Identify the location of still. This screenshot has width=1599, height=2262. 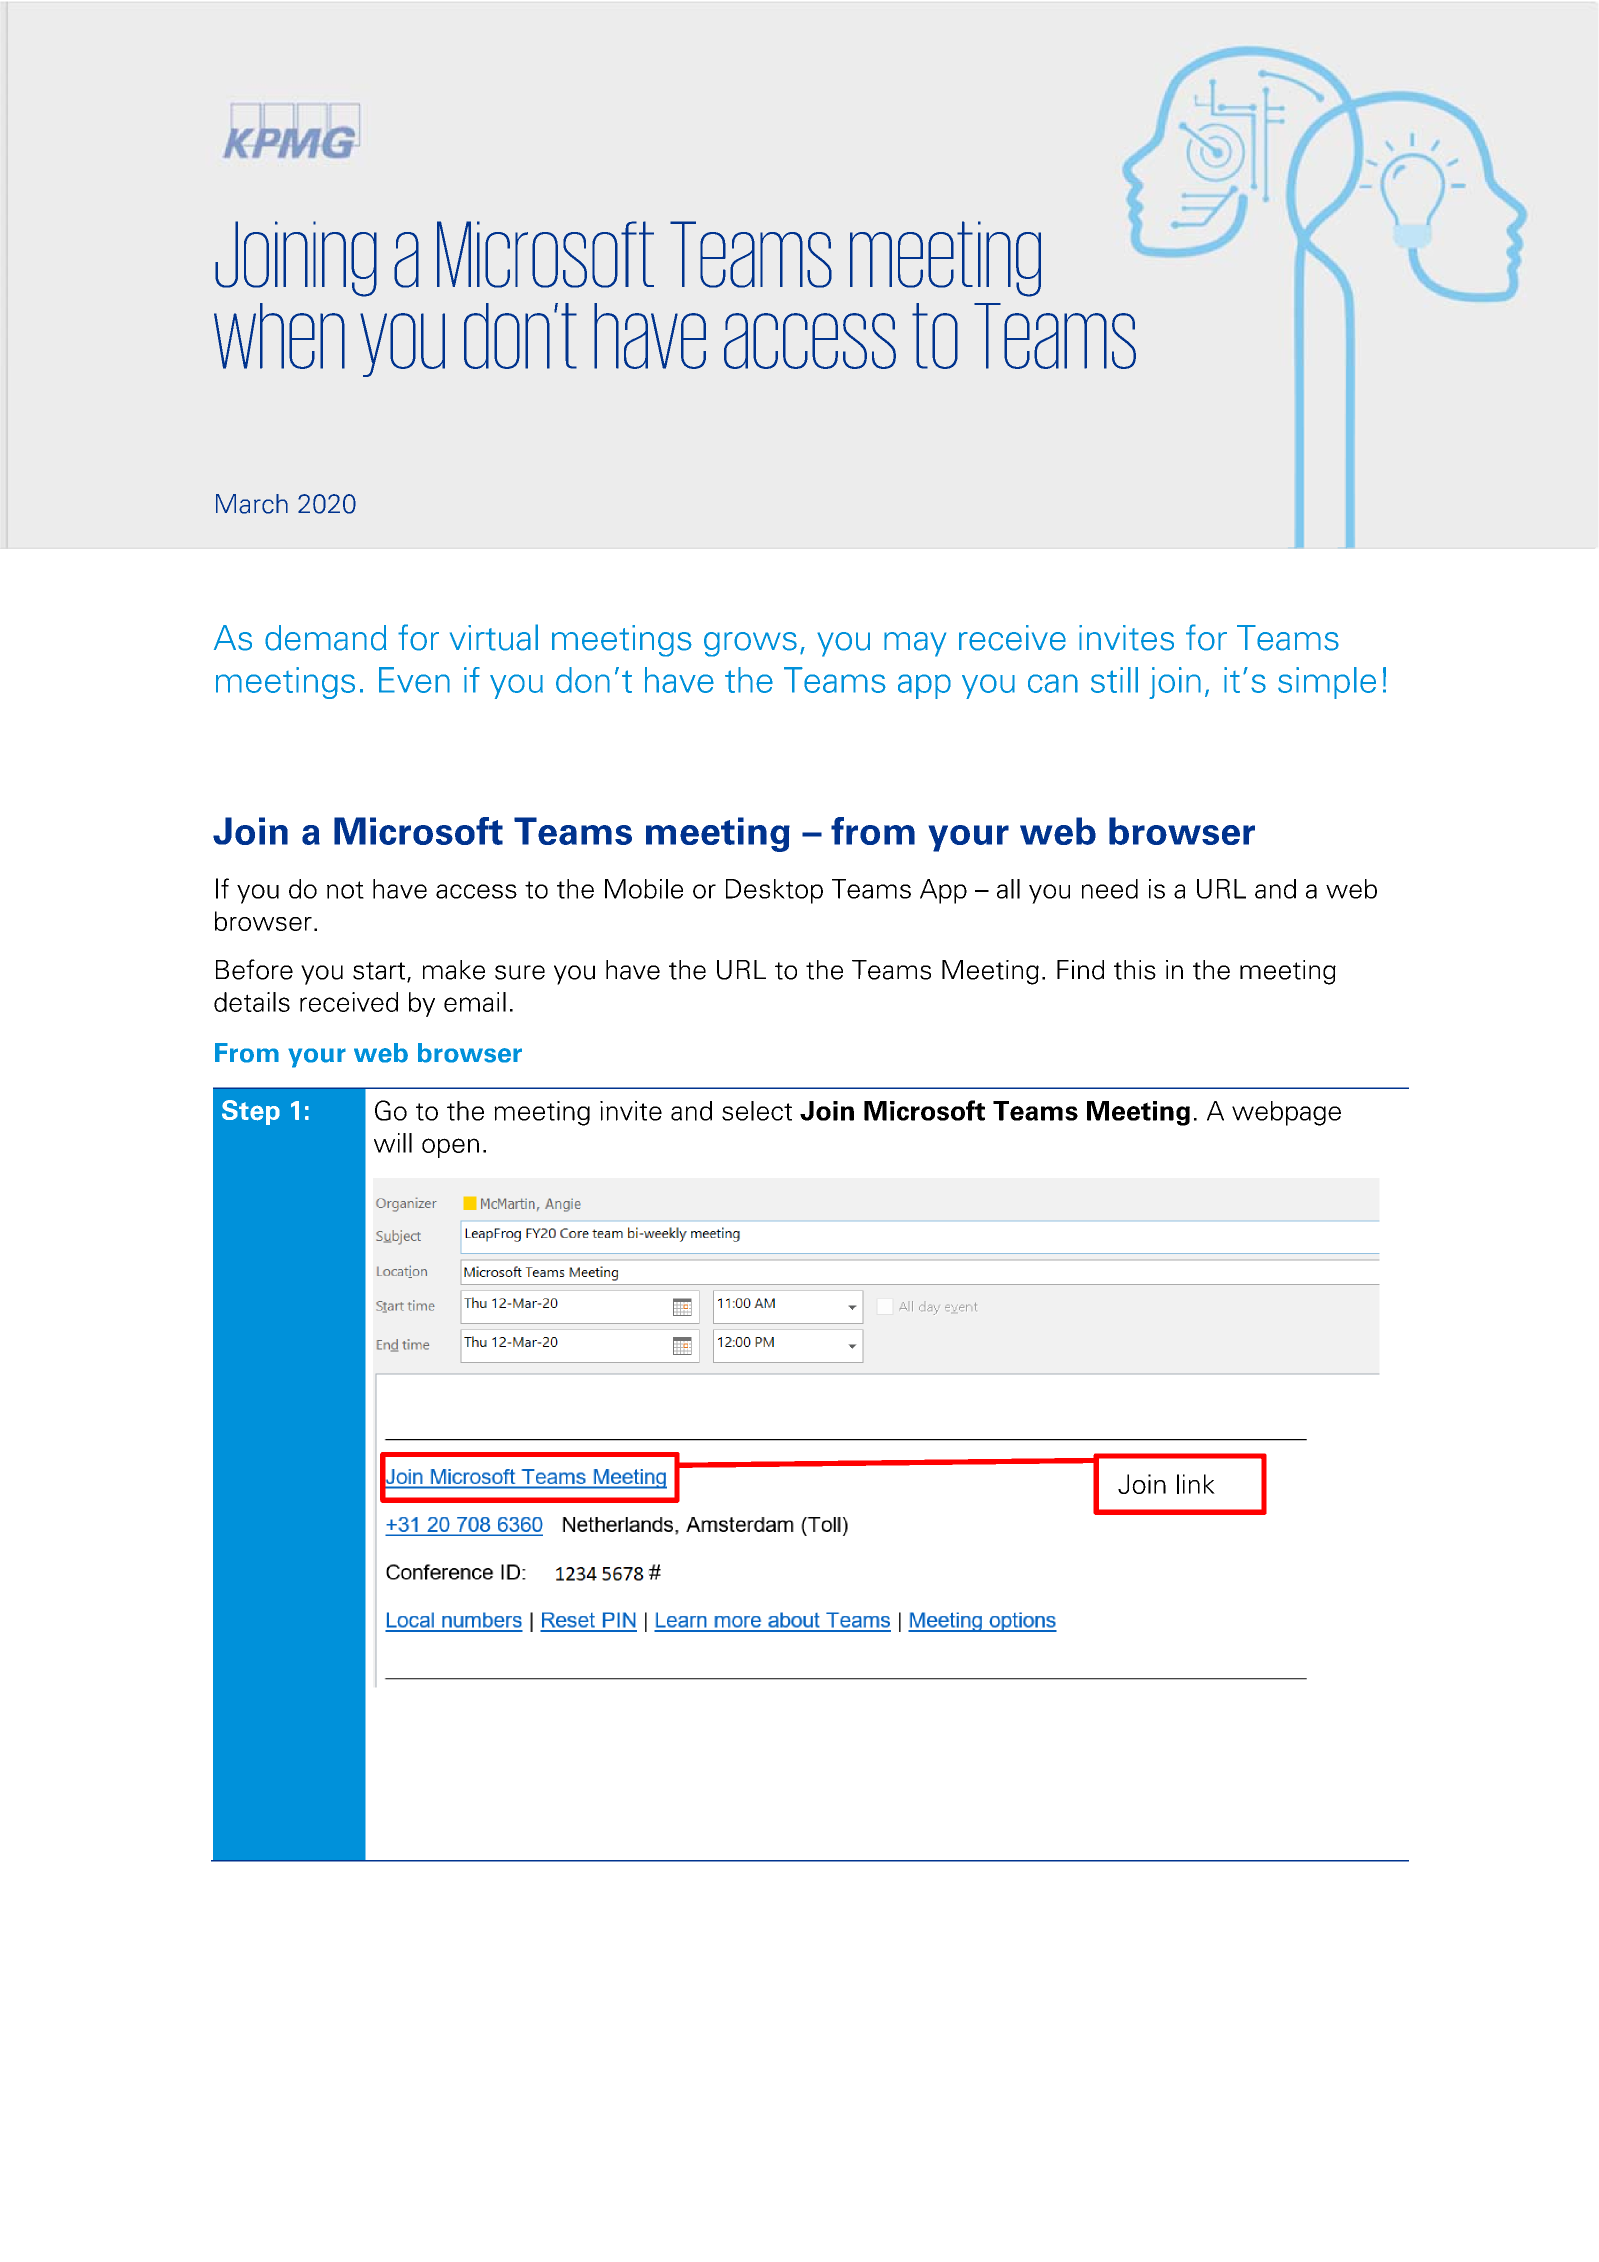
(1114, 680).
